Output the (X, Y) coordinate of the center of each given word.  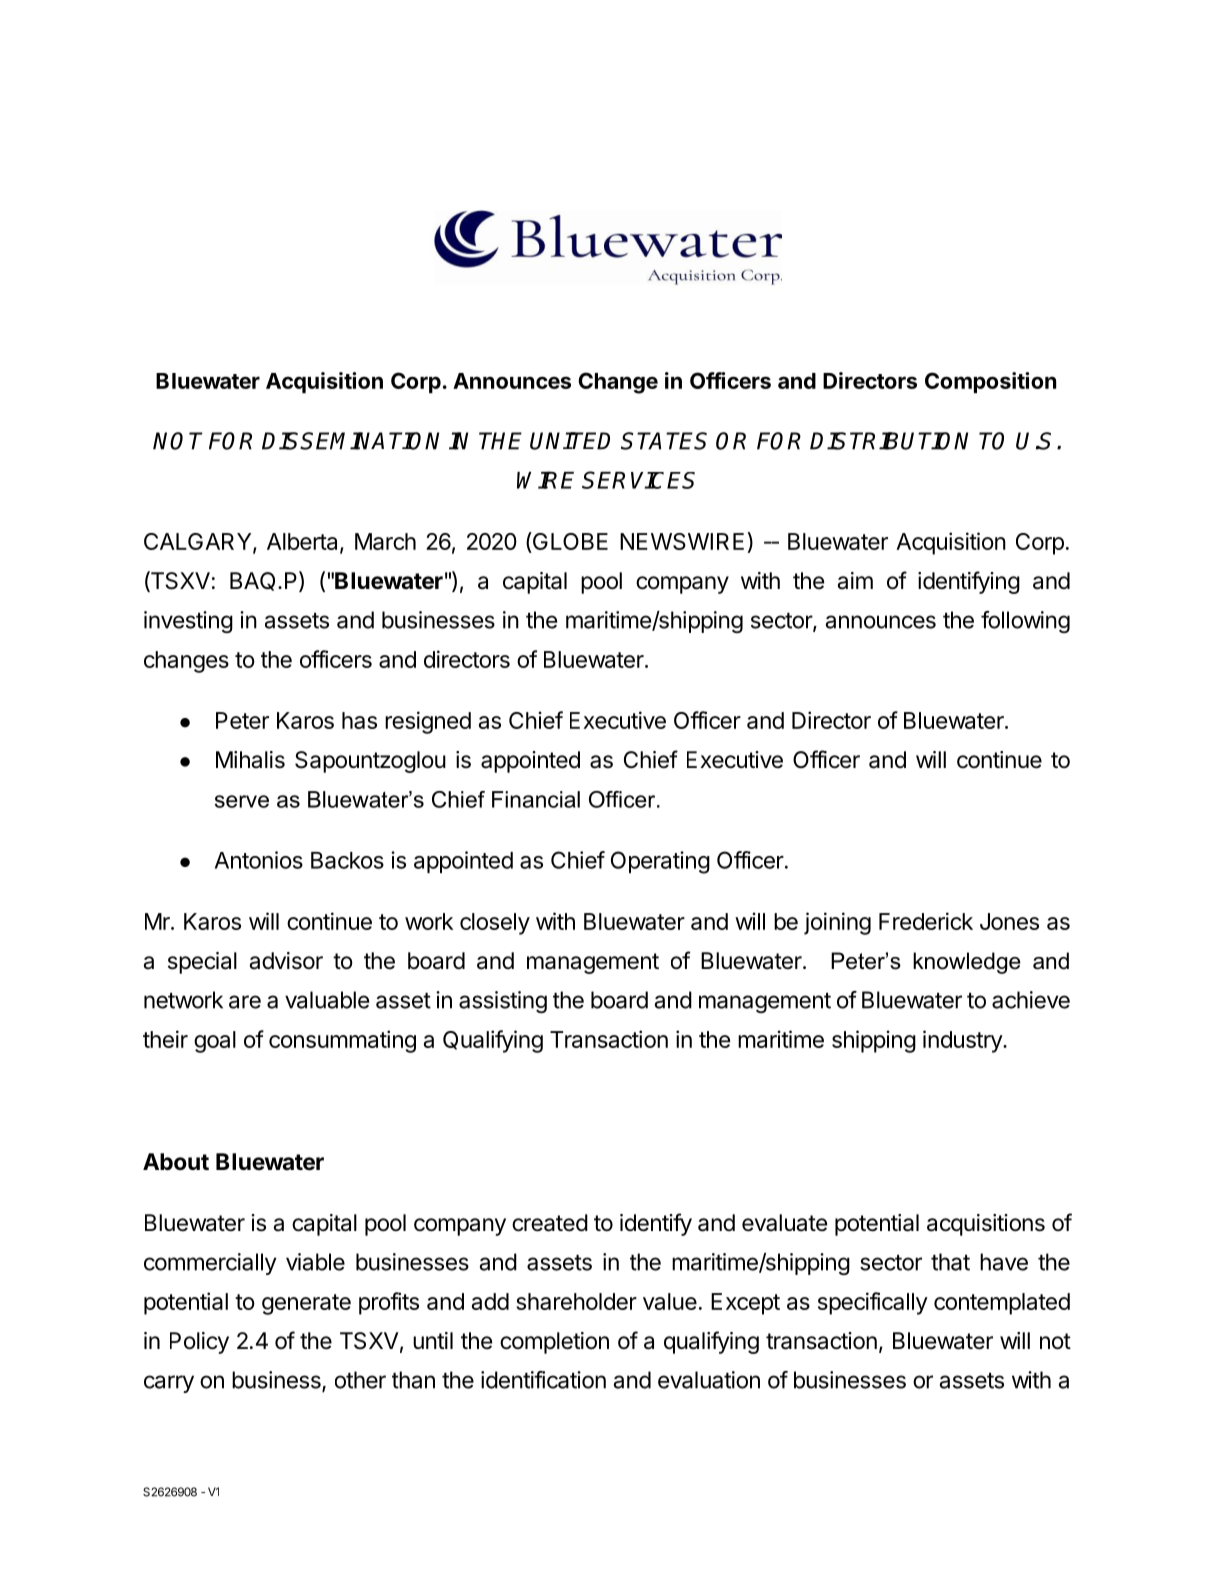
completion (554, 1343)
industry (963, 1041)
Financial (536, 799)
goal (215, 1042)
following (1025, 622)
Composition (990, 382)
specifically (873, 1303)
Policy (199, 1343)
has (359, 720)
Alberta (304, 542)
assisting (503, 1002)
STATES (664, 441)
